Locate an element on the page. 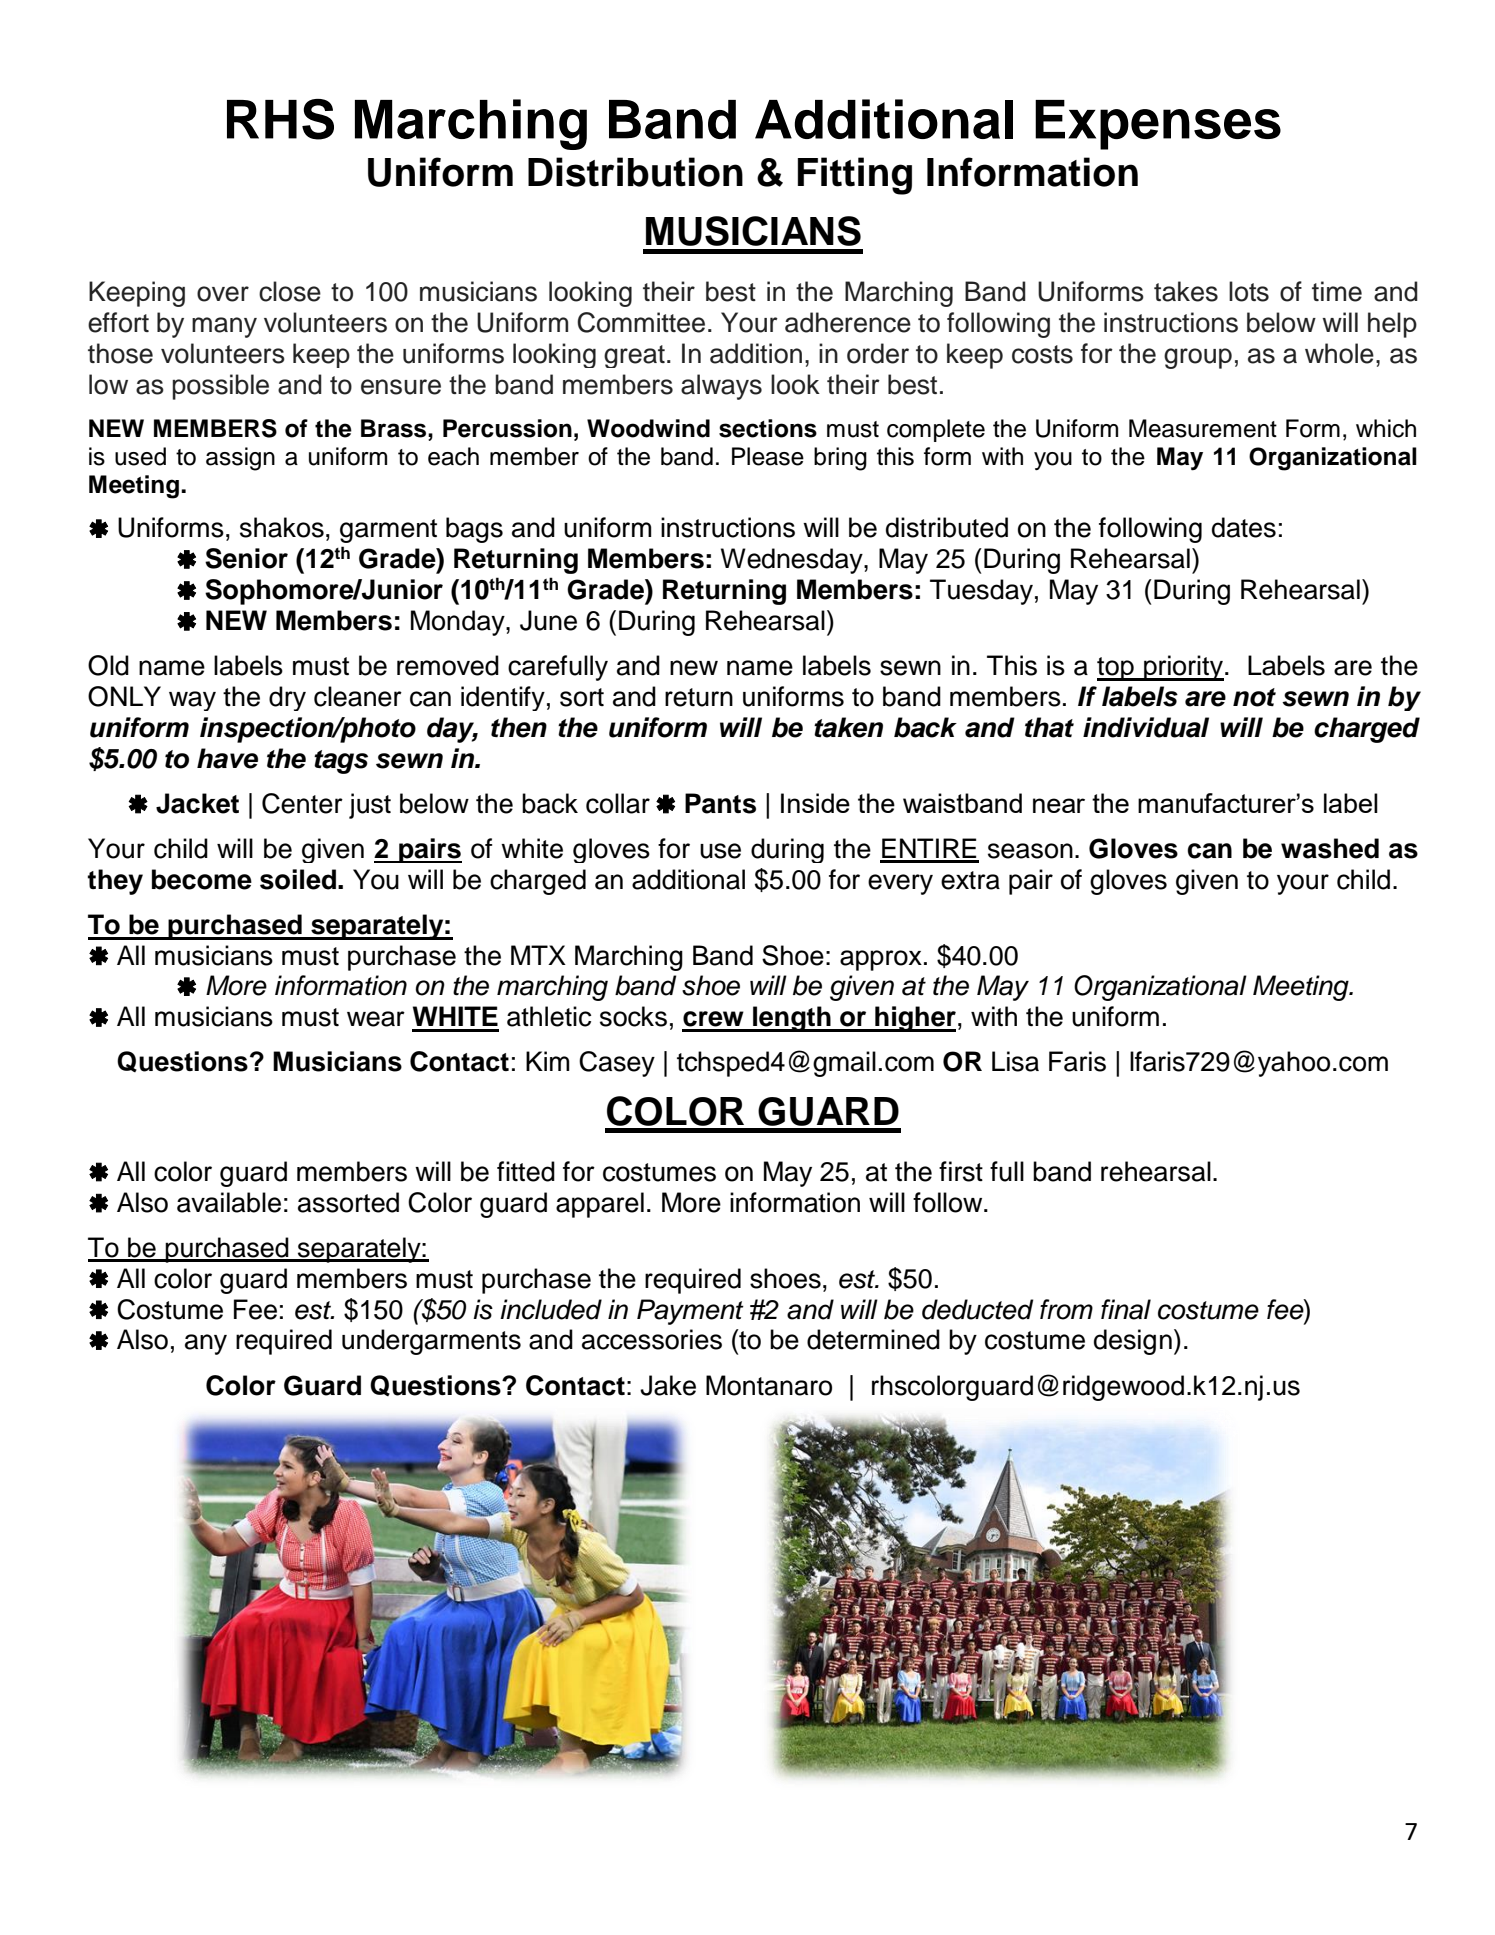 Image resolution: width=1495 pixels, height=1935 pixels. available is located at coordinates (229, 1202).
